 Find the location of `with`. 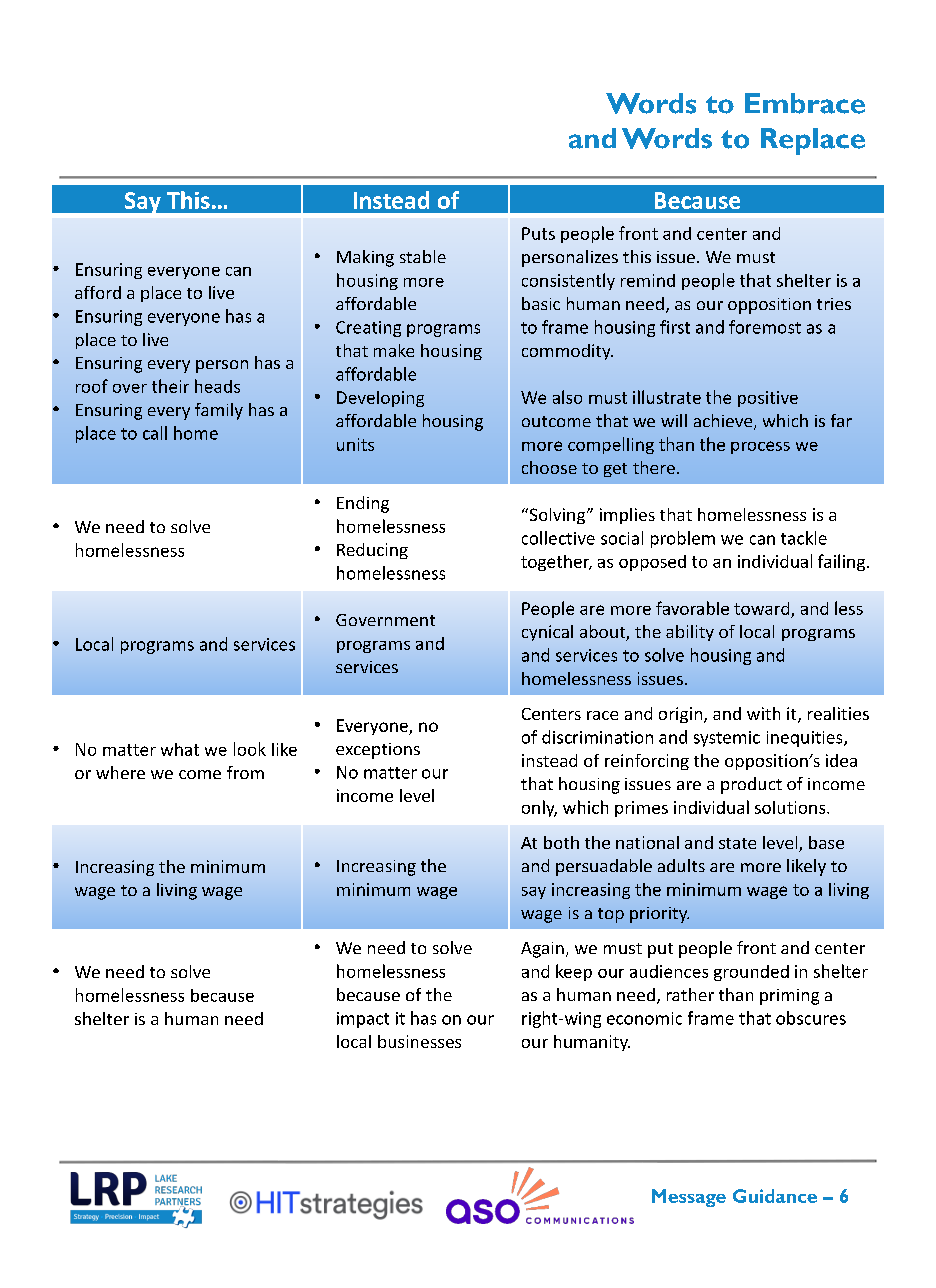

with is located at coordinates (763, 713).
